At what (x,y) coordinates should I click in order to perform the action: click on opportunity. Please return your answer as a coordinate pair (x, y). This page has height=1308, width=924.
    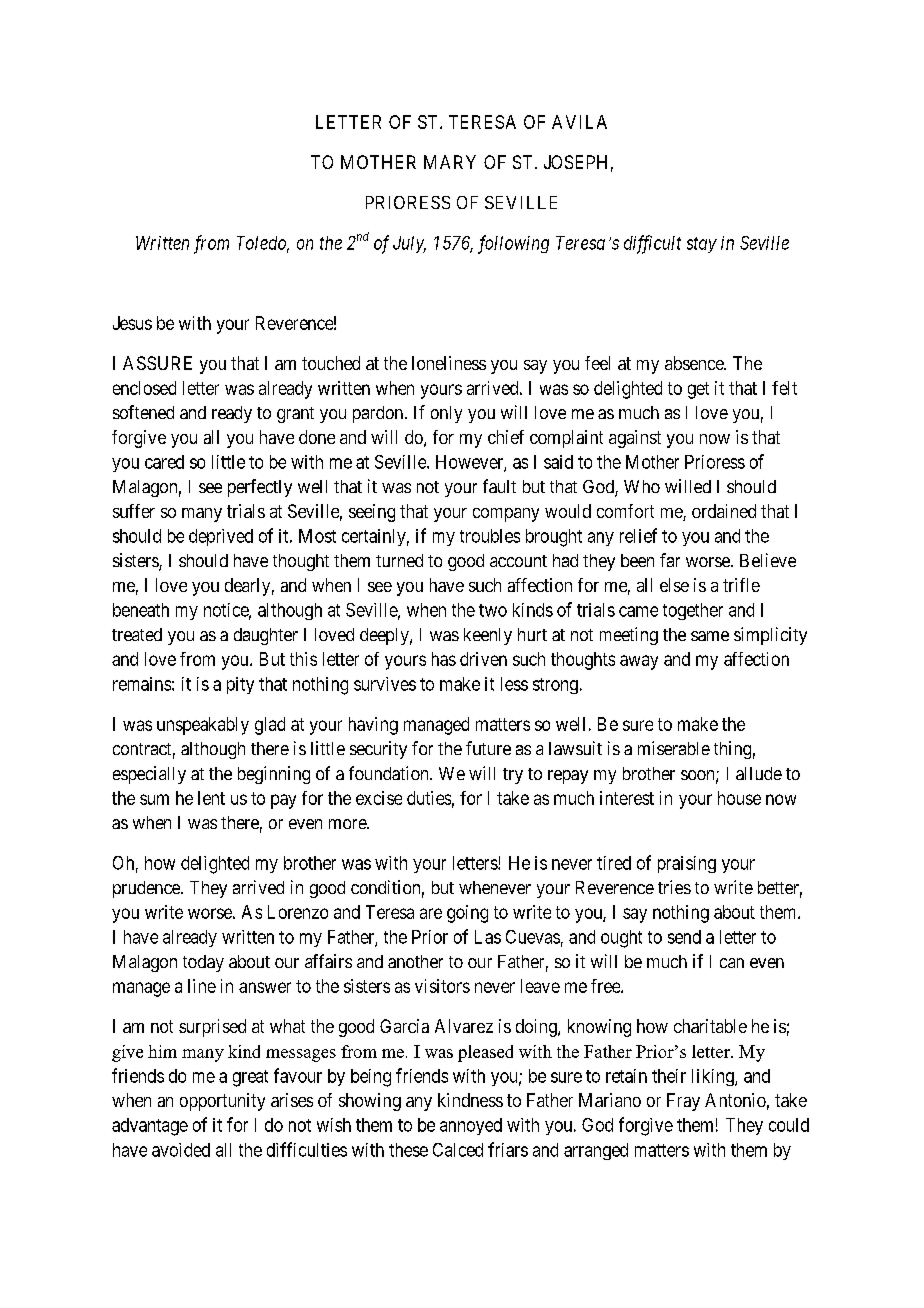
    Looking at the image, I should click on (222, 1102).
